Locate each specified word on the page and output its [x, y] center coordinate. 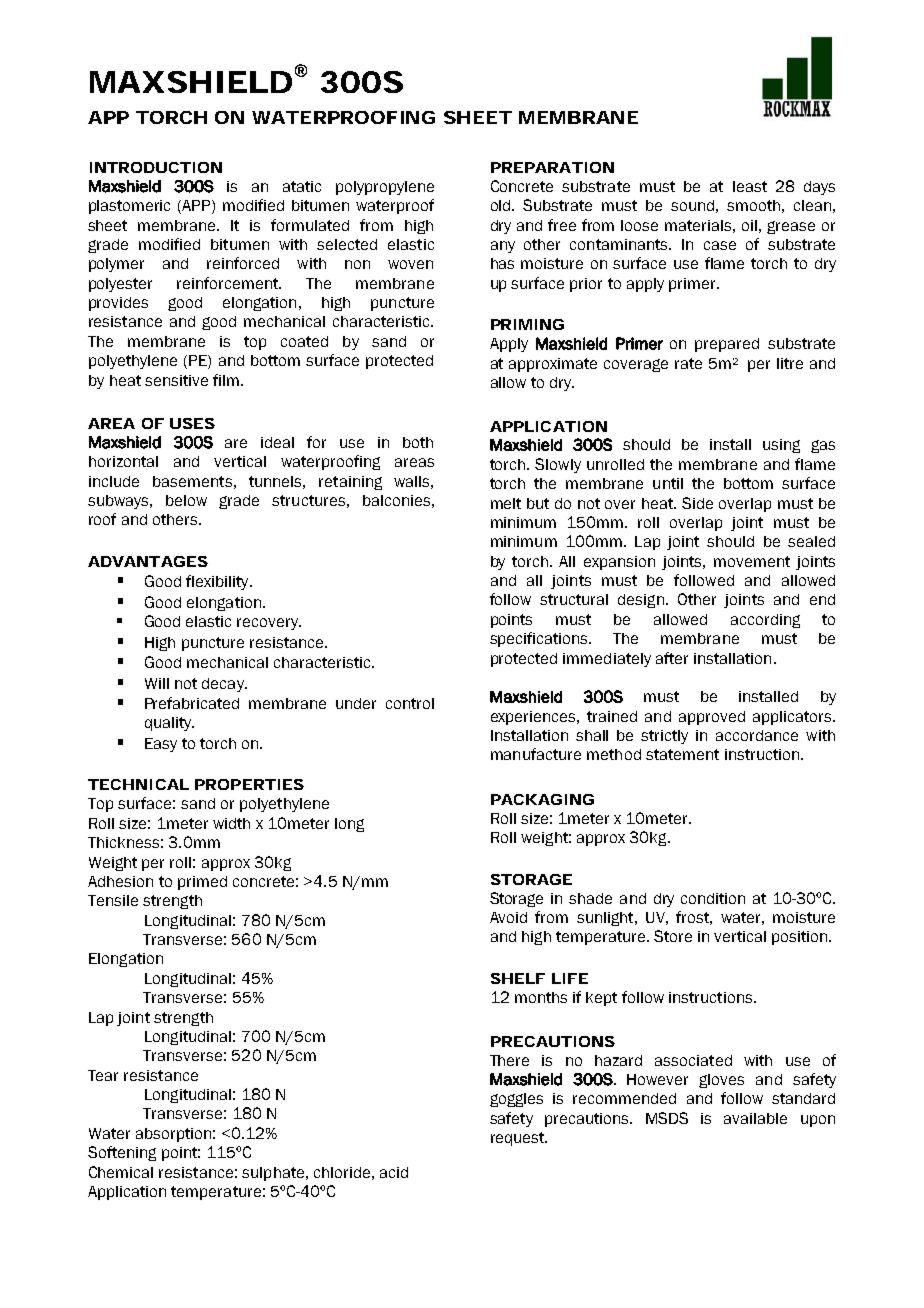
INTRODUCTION [156, 167]
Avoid [508, 917]
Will [157, 683]
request [519, 1139]
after [672, 658]
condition [713, 898]
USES [192, 423]
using [781, 446]
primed [202, 883]
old [502, 205]
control [410, 703]
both [418, 442]
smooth [753, 205]
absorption [173, 1135]
